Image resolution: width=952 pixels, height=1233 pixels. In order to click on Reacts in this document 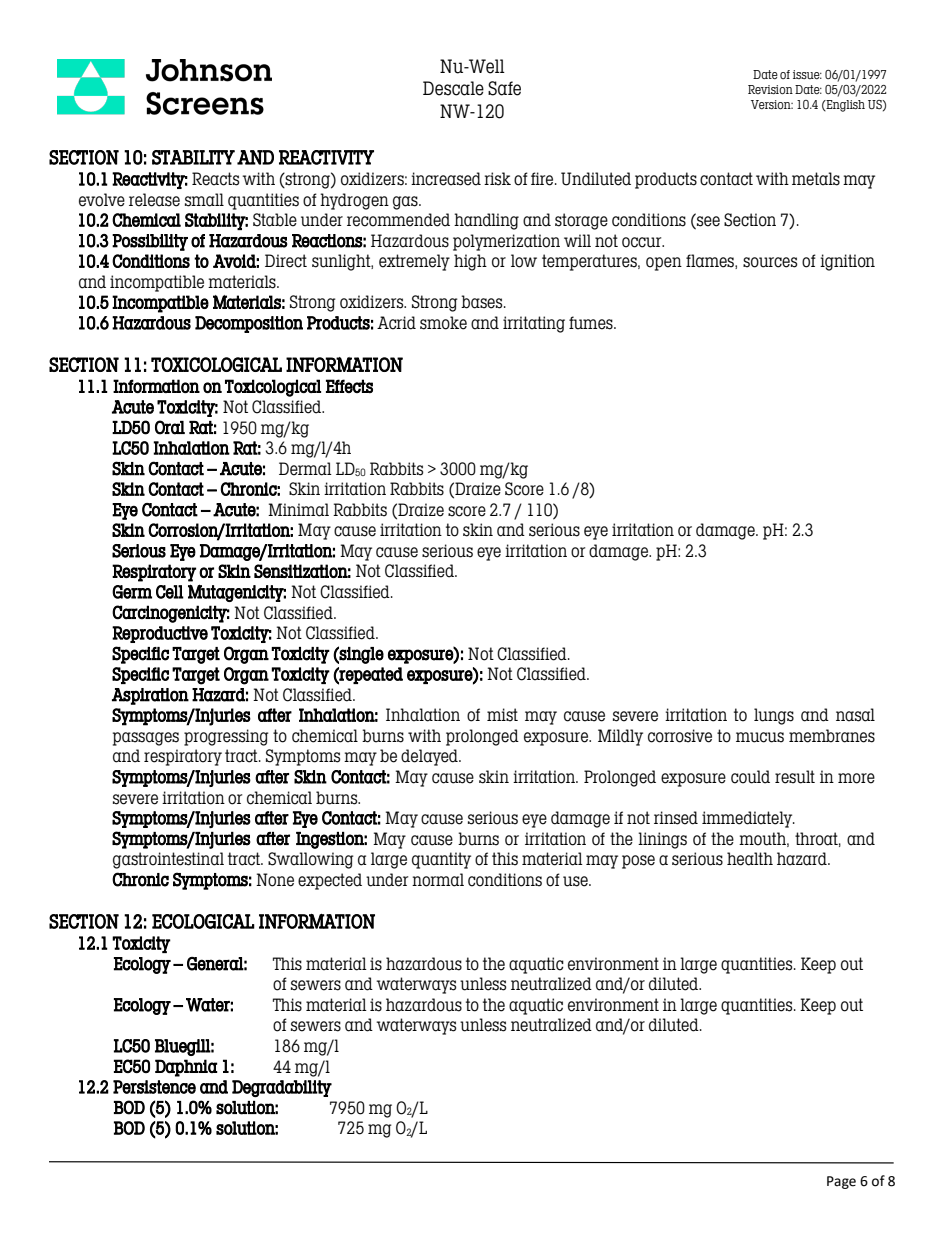, I will do `click(215, 179)`.
